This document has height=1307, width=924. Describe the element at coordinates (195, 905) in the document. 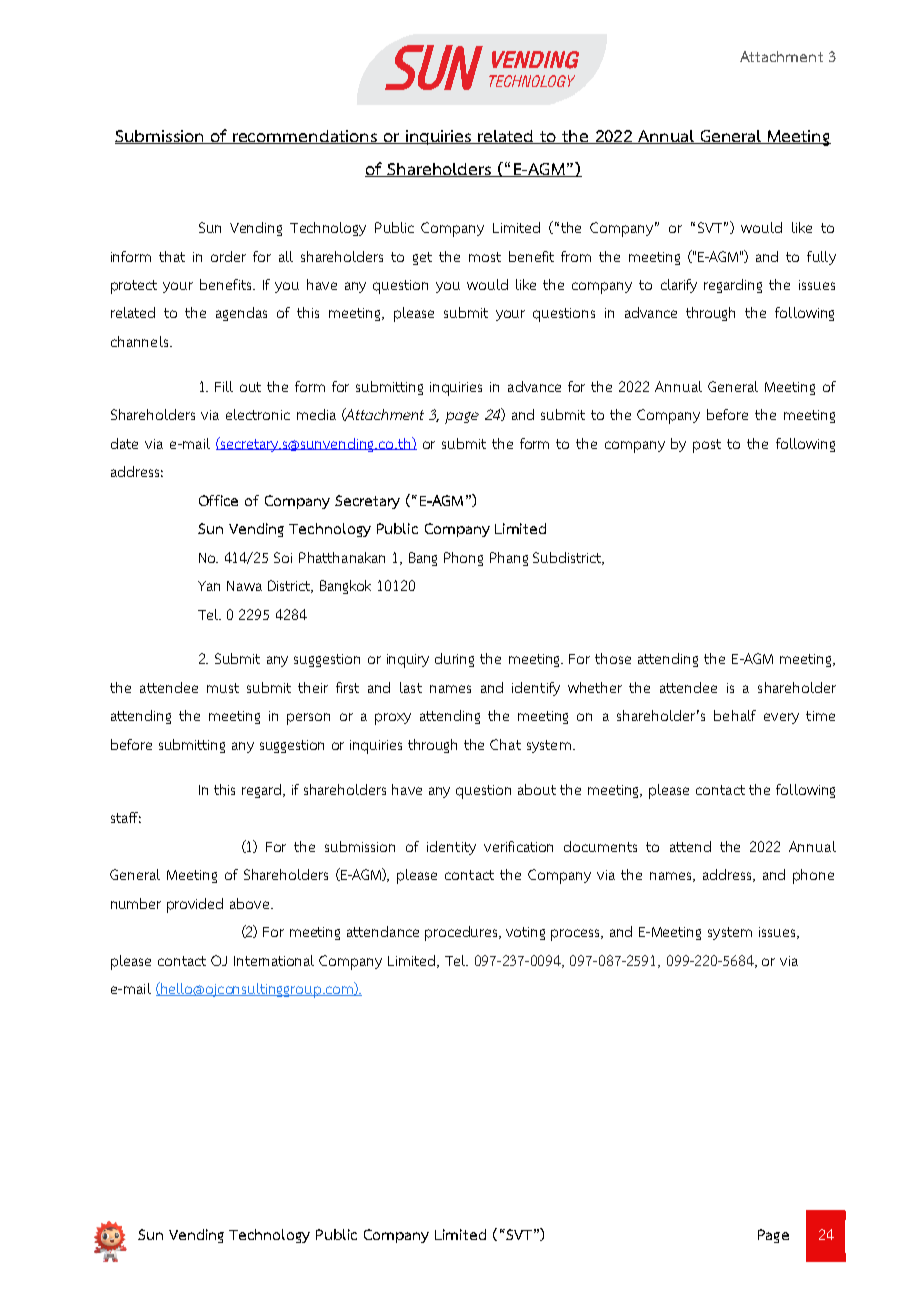

I see `provided` at that location.
